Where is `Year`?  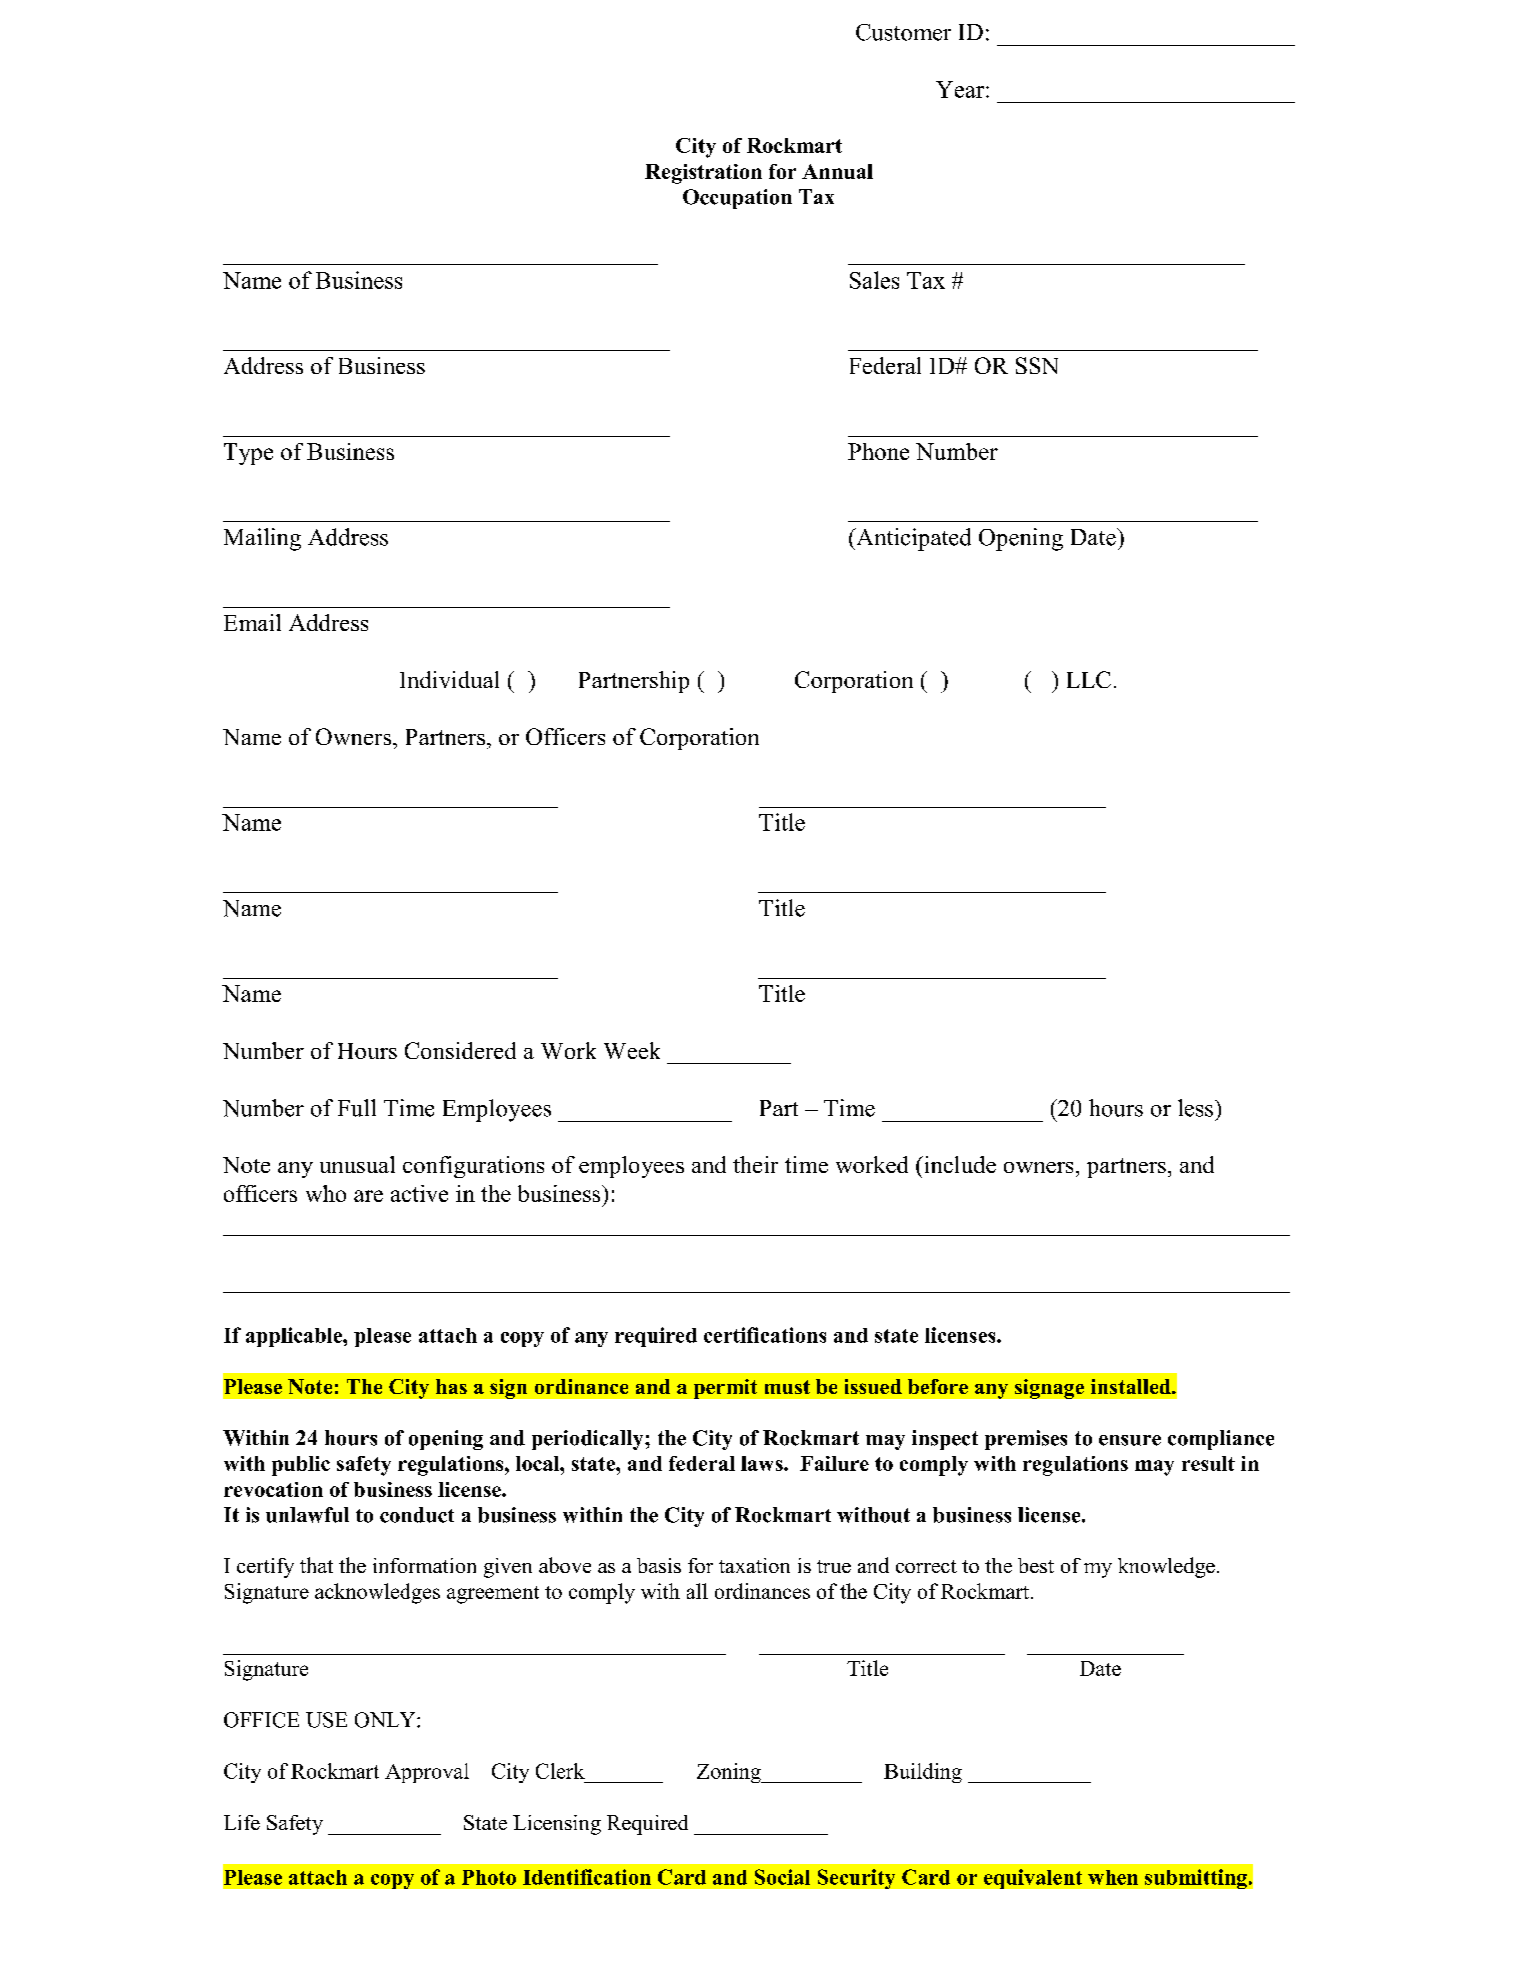 Year is located at coordinates (961, 89).
